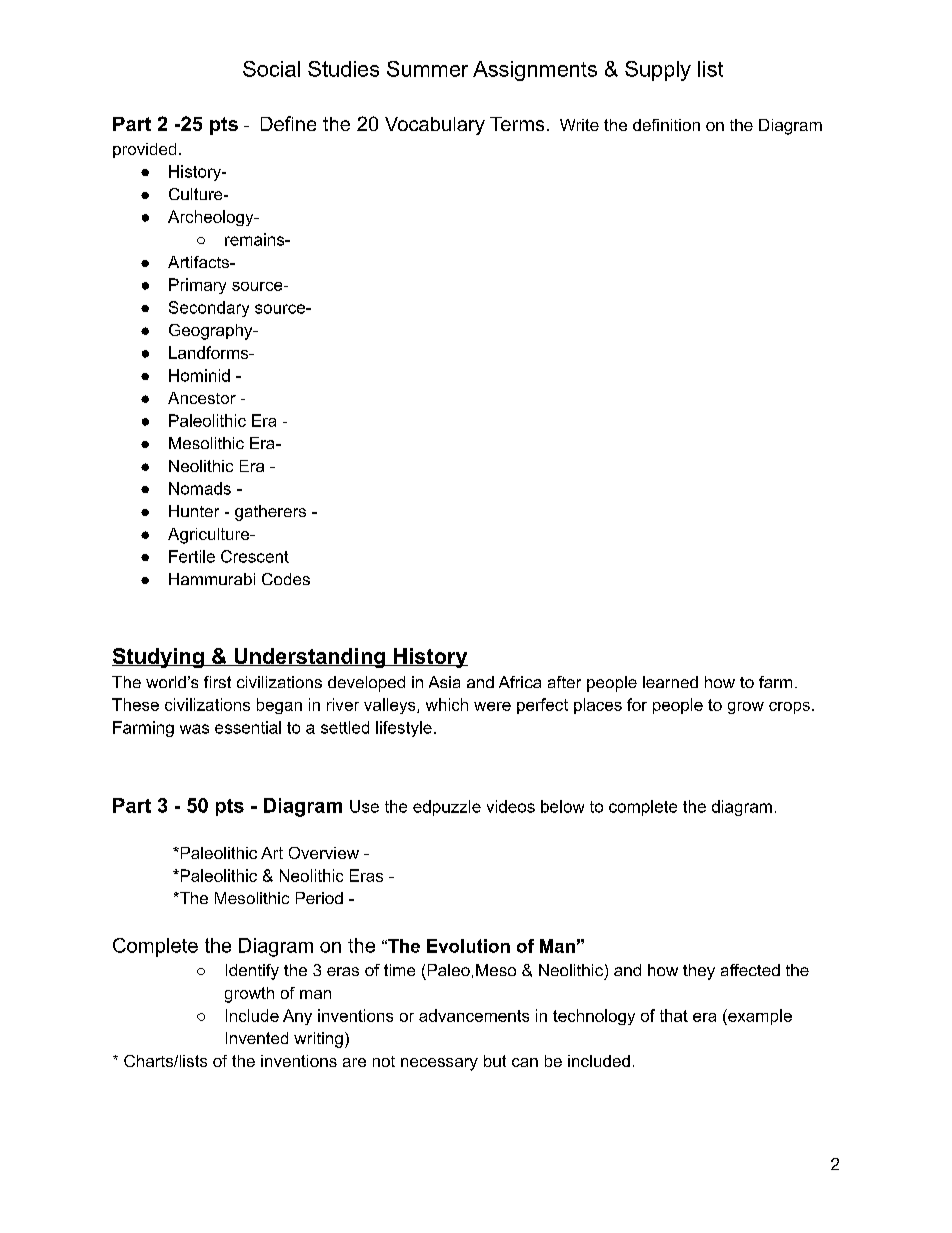 The height and width of the screenshot is (1233, 952). Describe the element at coordinates (789, 708) in the screenshot. I see `crops` at that location.
